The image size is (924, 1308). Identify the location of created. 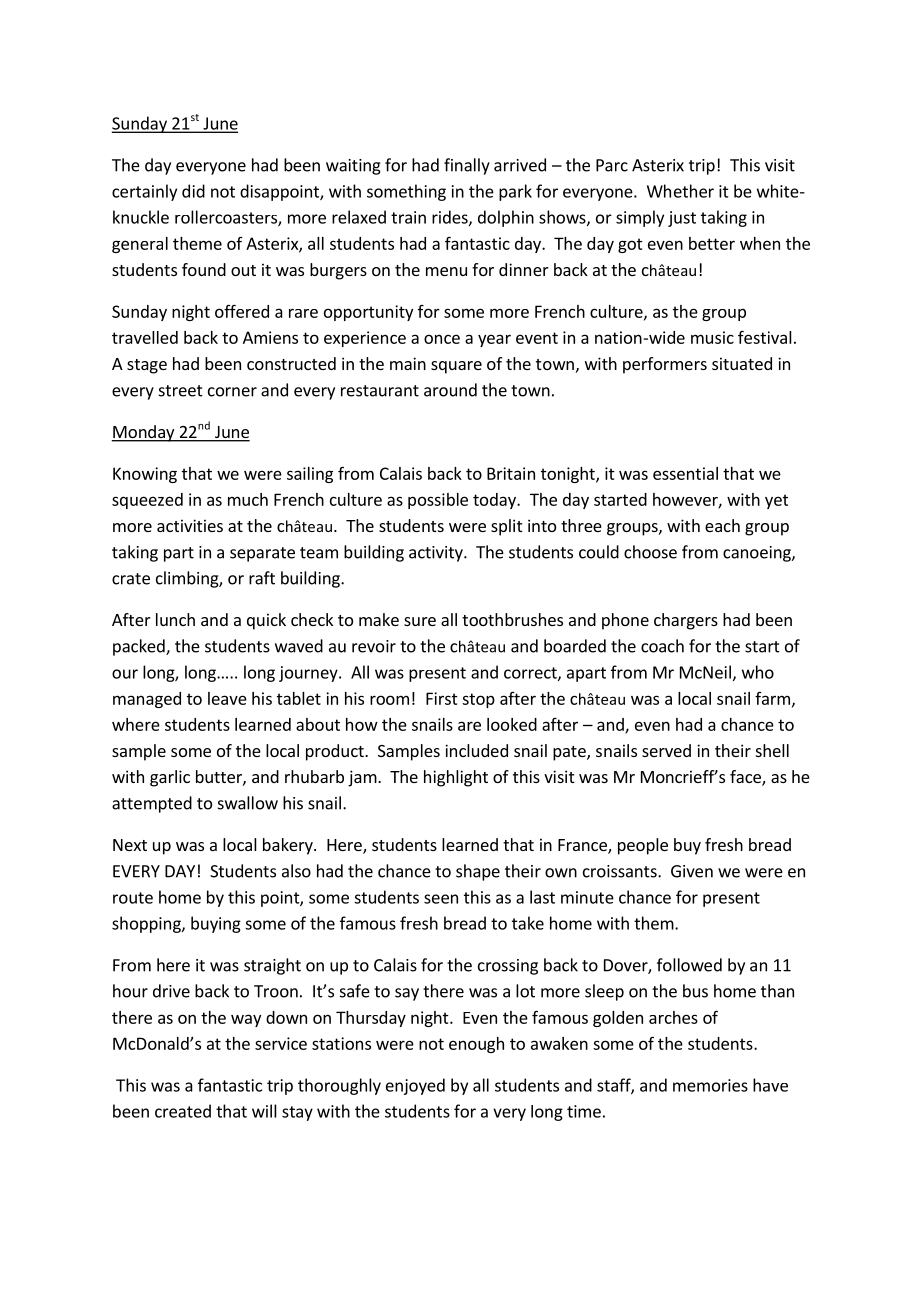
(183, 1111).
